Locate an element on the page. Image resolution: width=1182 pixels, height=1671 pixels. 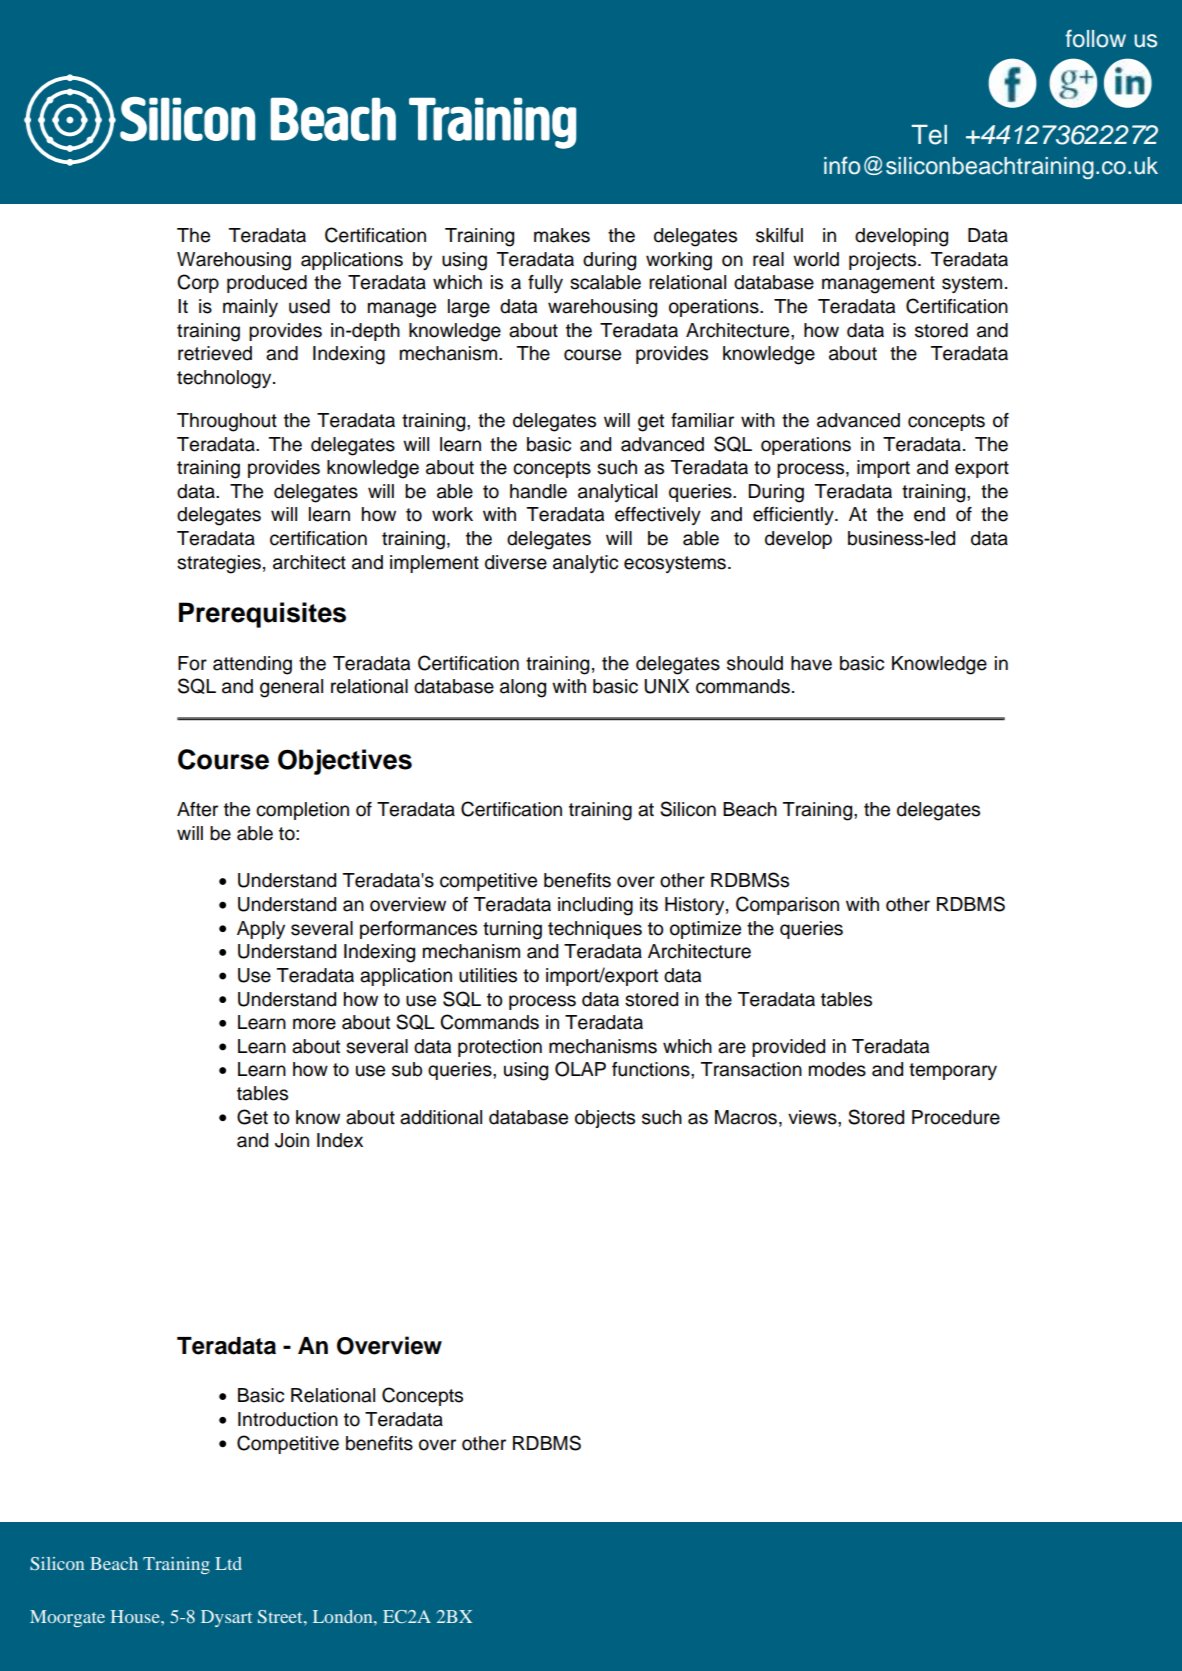
including is located at coordinates (595, 906).
